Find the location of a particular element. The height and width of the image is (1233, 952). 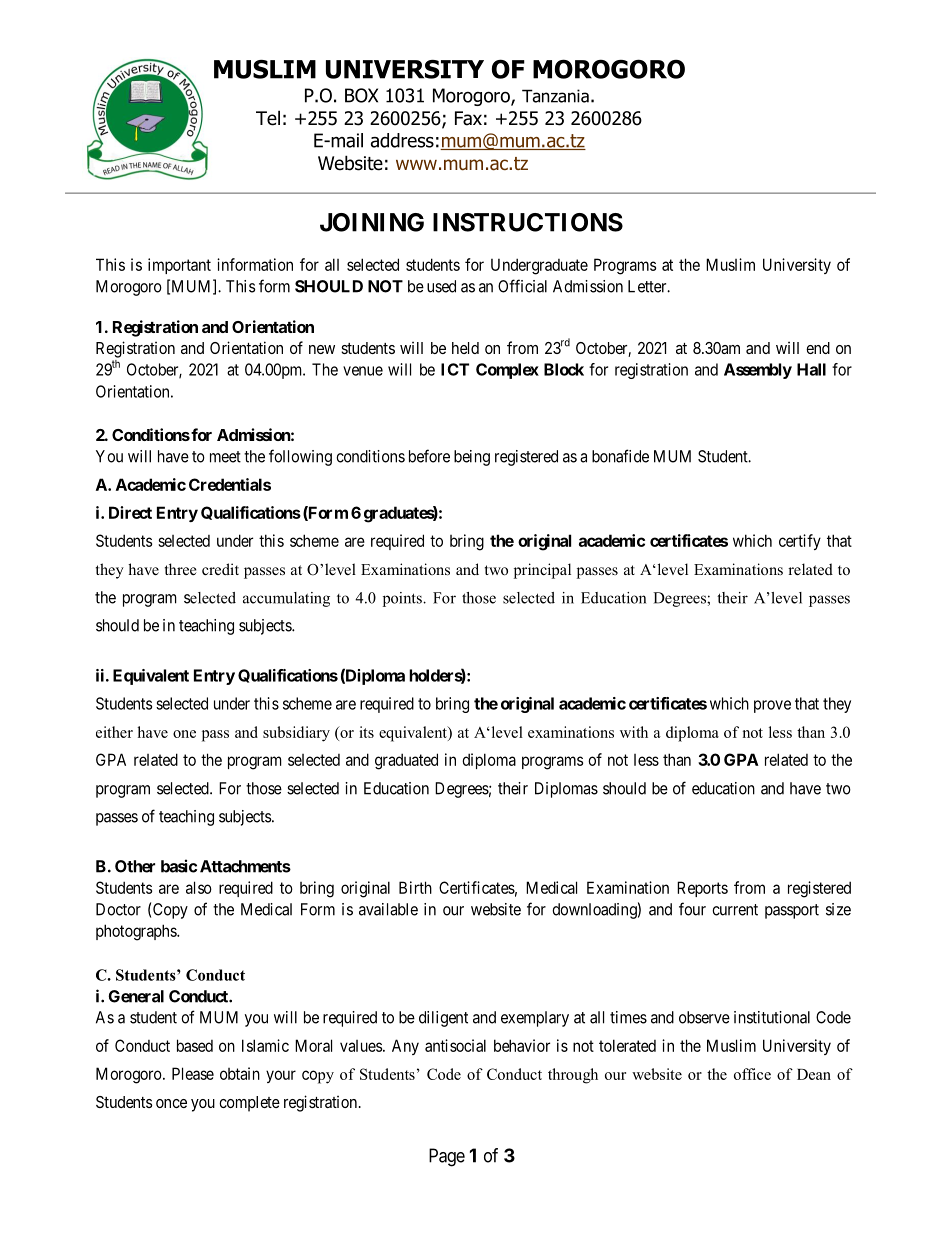

Tanzania is located at coordinates (555, 96).
